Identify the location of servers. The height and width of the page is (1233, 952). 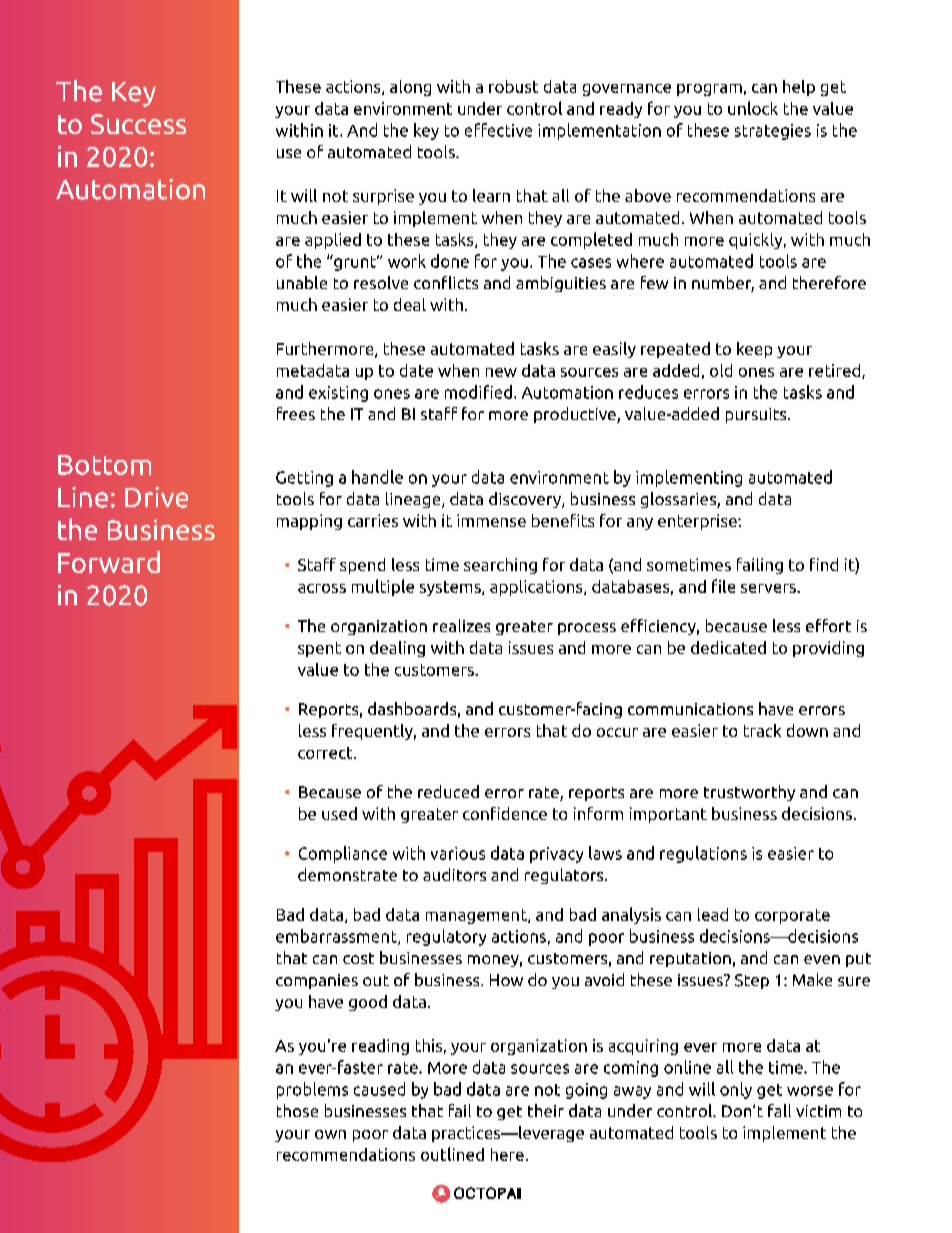
(769, 588).
